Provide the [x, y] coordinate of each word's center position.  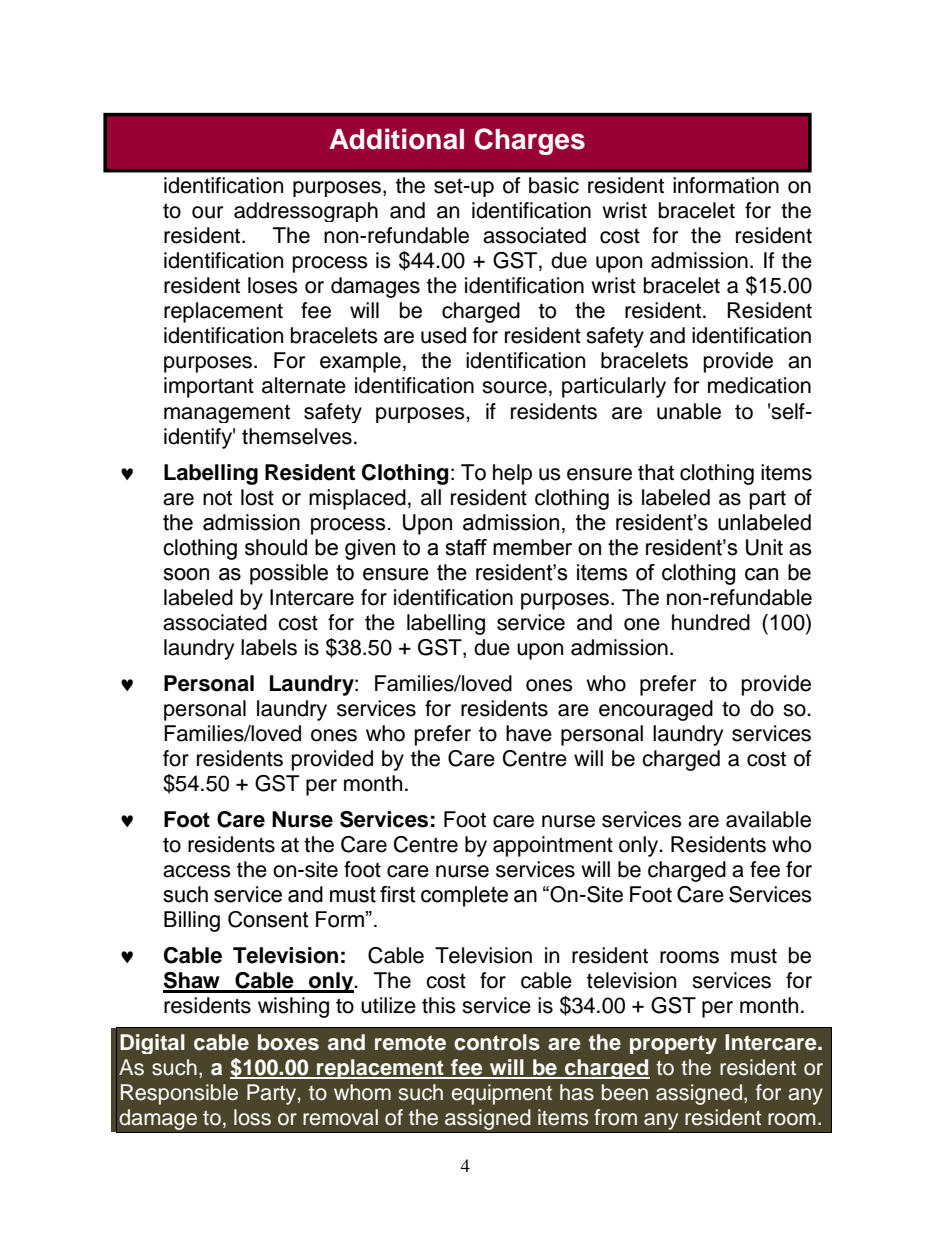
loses [273, 285]
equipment [502, 1094]
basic [554, 185]
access [197, 871]
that [656, 472]
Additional [396, 139]
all [431, 497]
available [768, 819]
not [217, 498]
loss [252, 1117]
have [529, 733]
